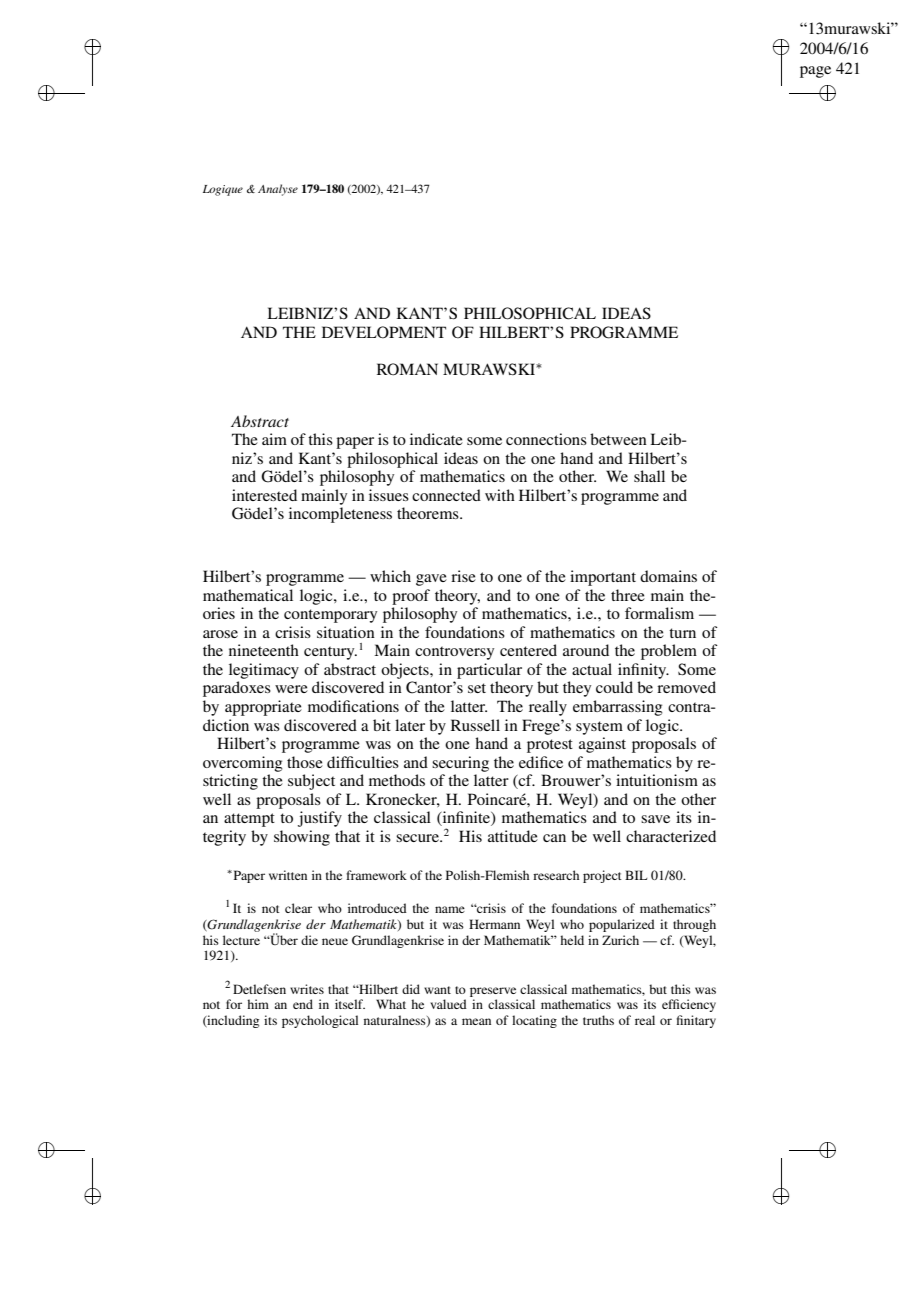 The height and width of the document is (1308, 924). I want to click on with, so click(500, 495).
